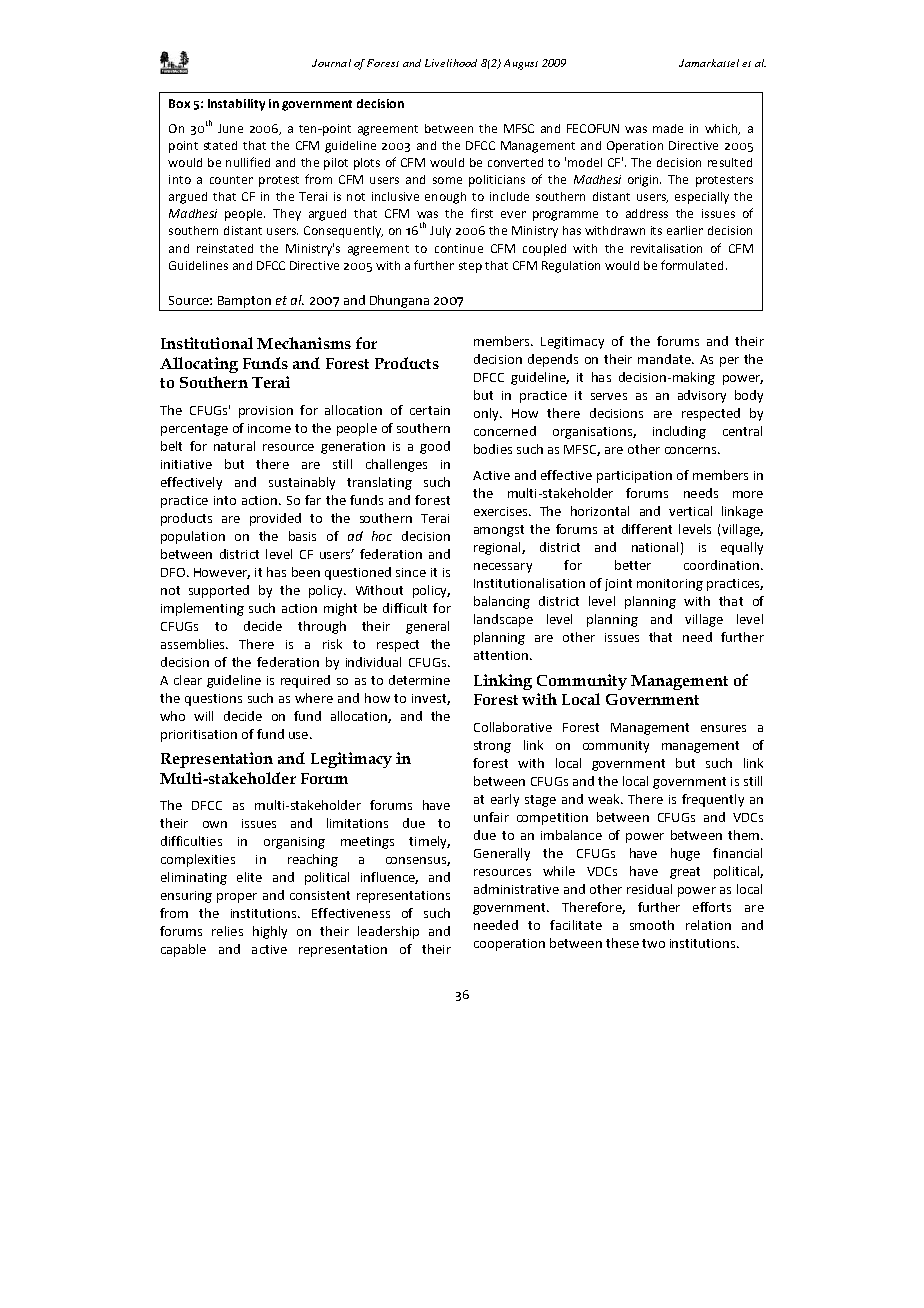 The height and width of the screenshot is (1308, 924). I want to click on administrative, so click(516, 889).
